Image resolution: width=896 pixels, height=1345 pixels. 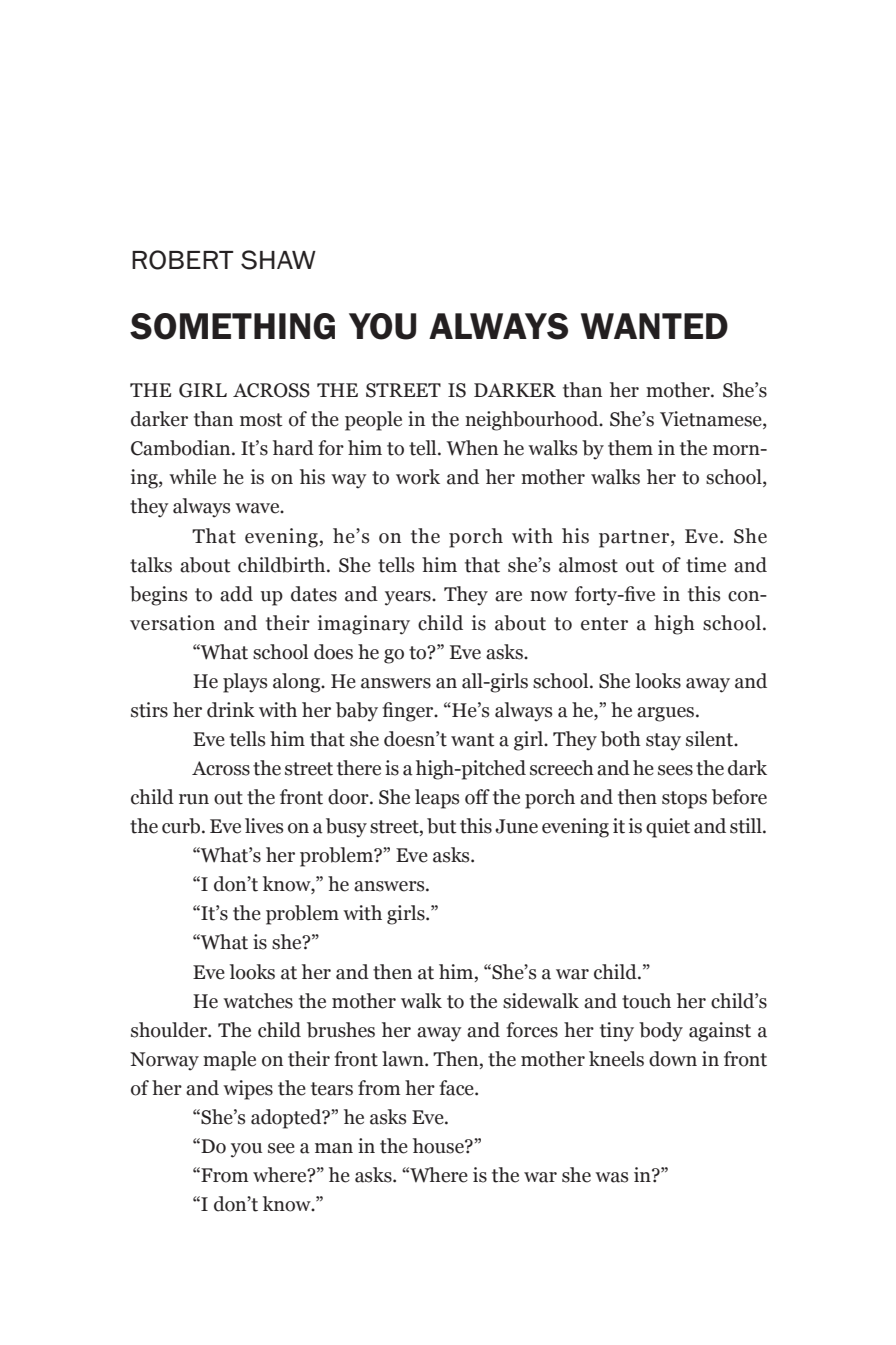 I want to click on wipes, so click(x=248, y=1090).
